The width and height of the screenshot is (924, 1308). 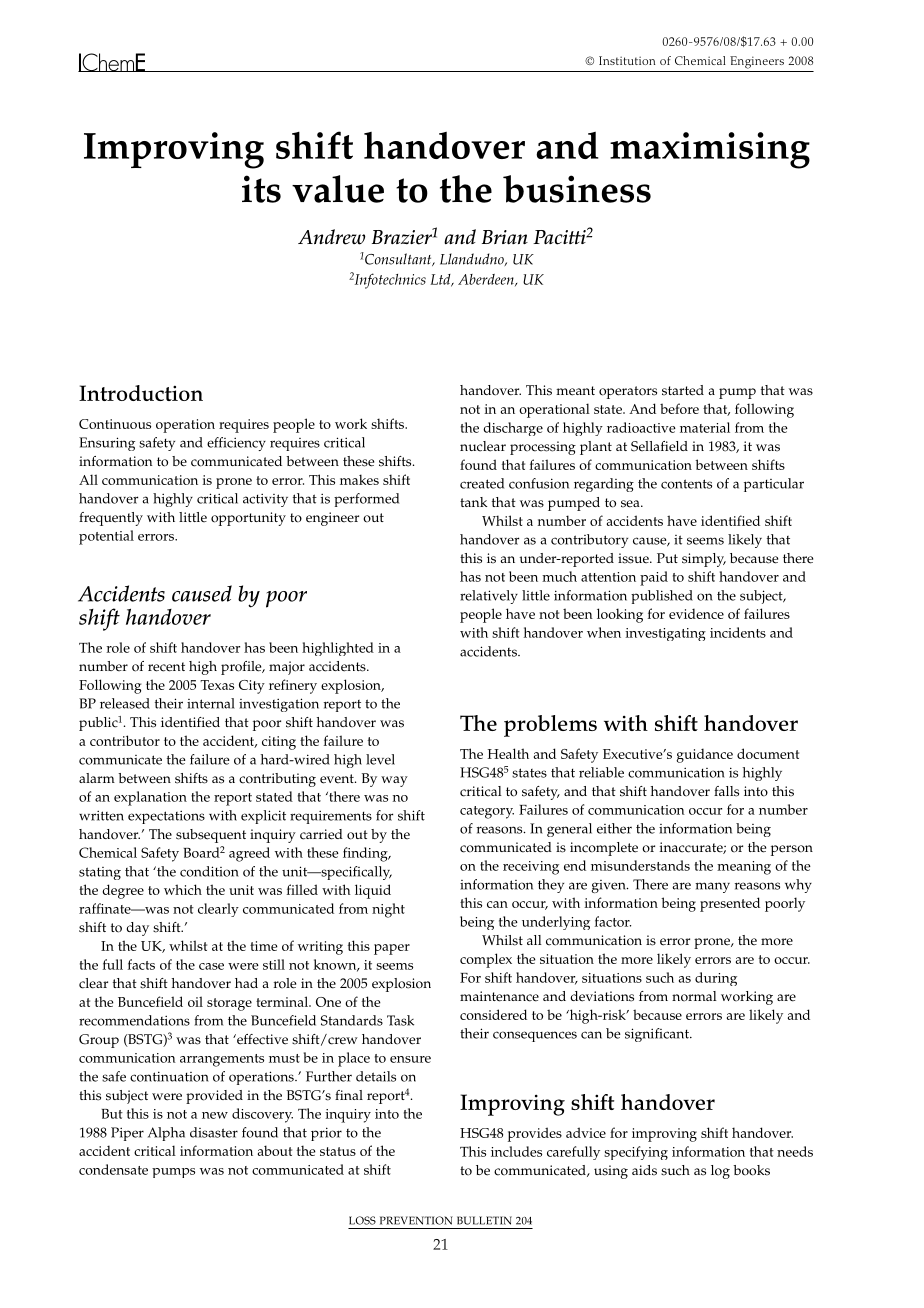 What do you see at coordinates (261, 189) in the screenshot?
I see `its` at bounding box center [261, 189].
